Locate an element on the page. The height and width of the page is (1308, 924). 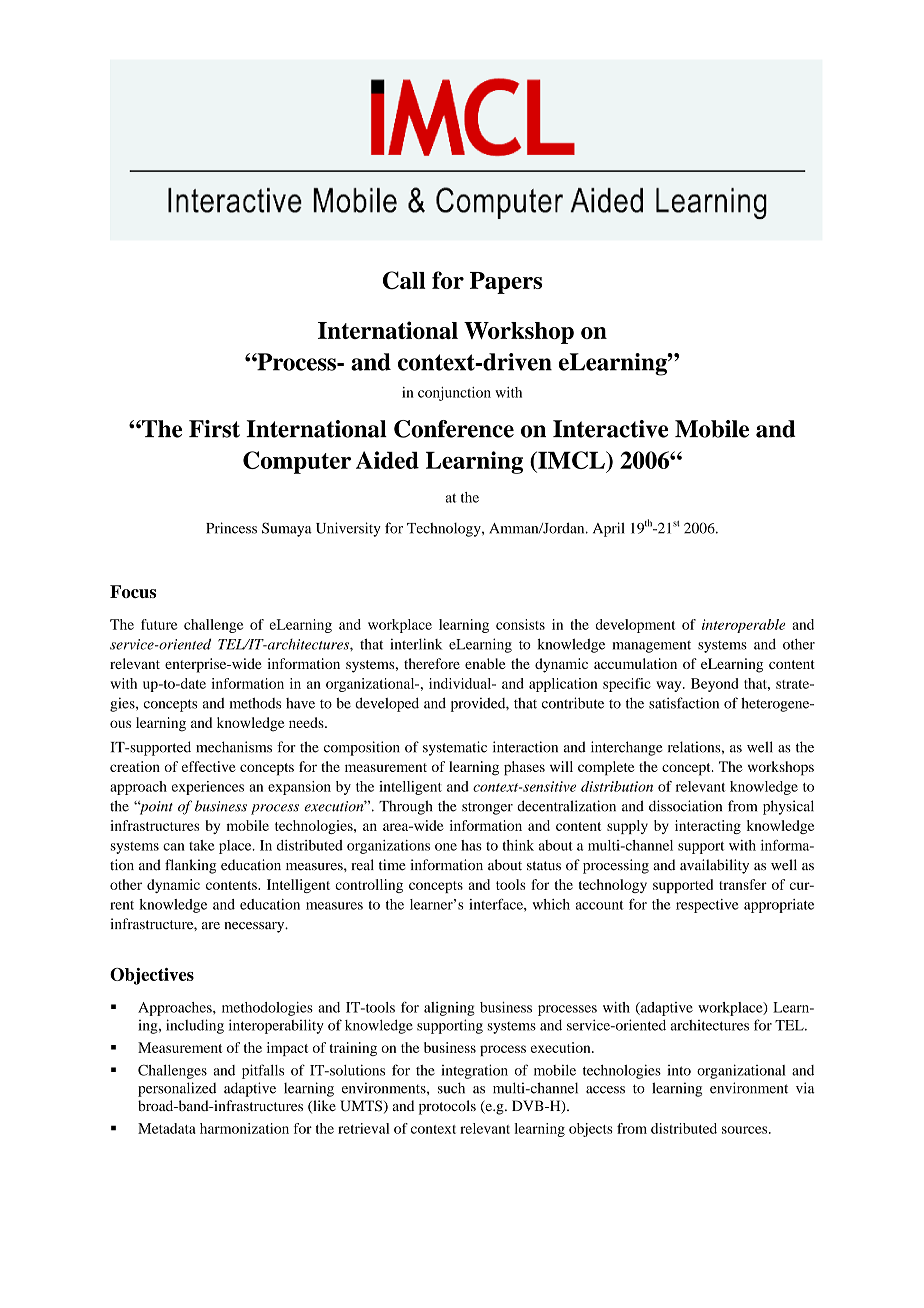
First is located at coordinates (214, 429).
